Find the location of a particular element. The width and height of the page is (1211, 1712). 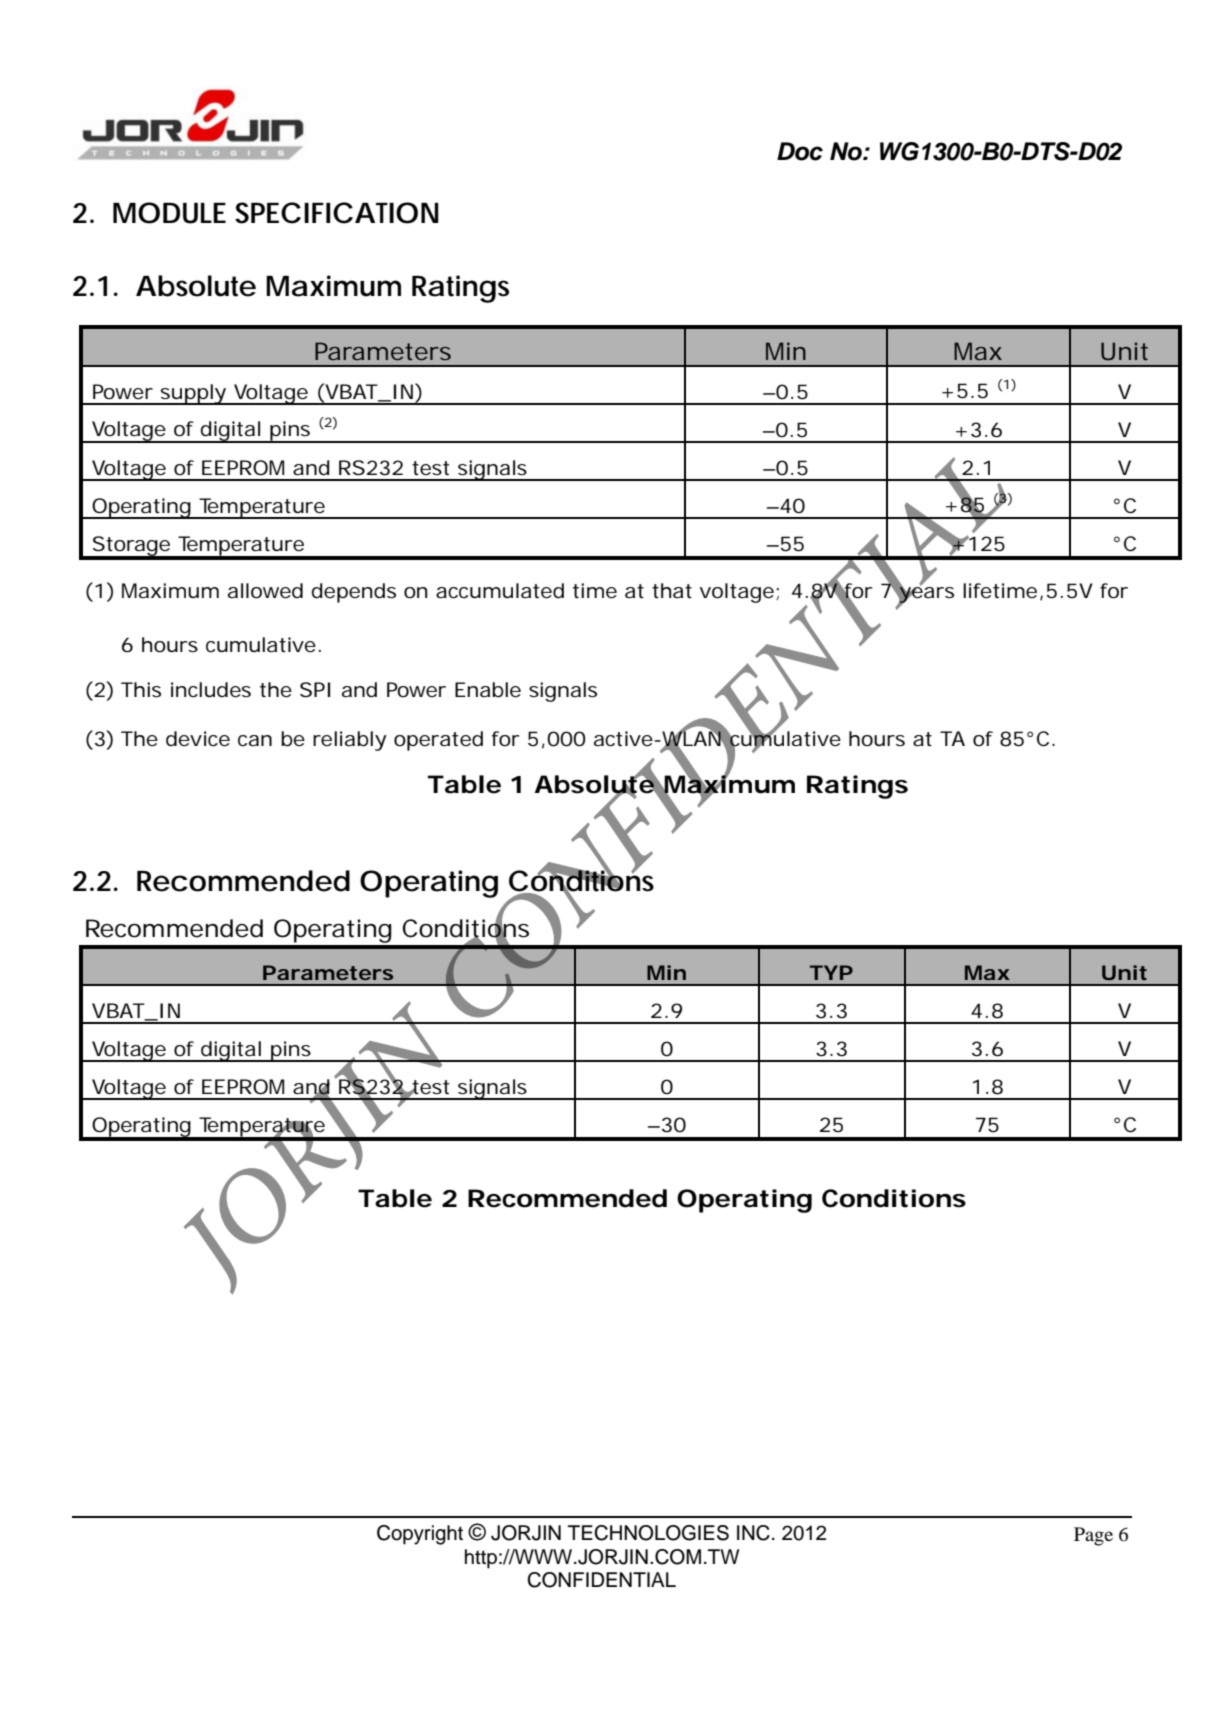

Page is located at coordinates (1093, 1536).
